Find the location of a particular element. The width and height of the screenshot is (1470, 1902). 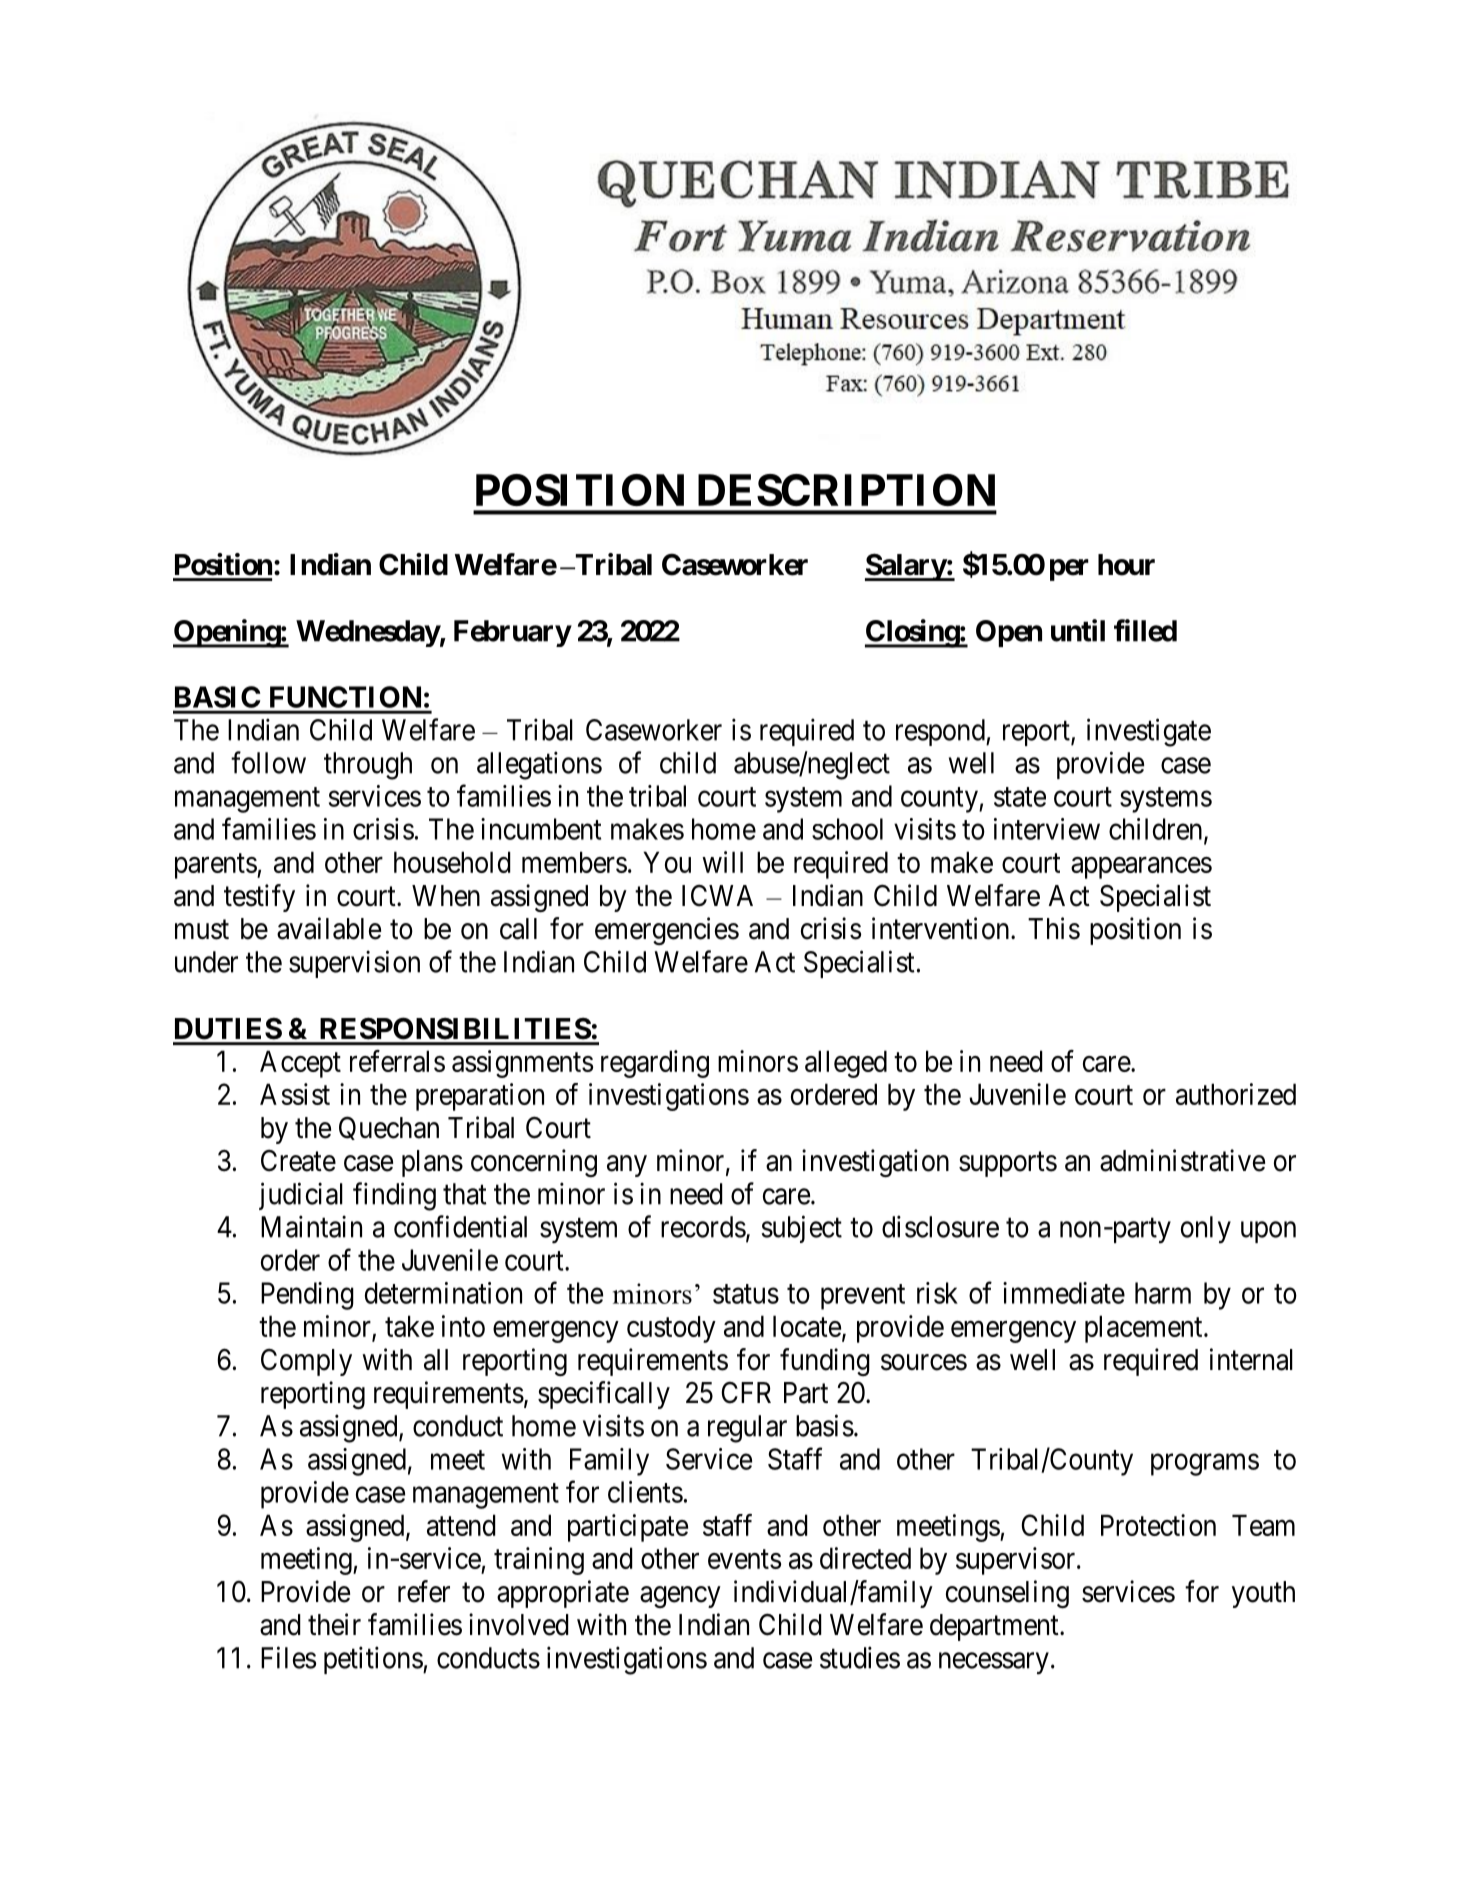

agency is located at coordinates (680, 1597).
